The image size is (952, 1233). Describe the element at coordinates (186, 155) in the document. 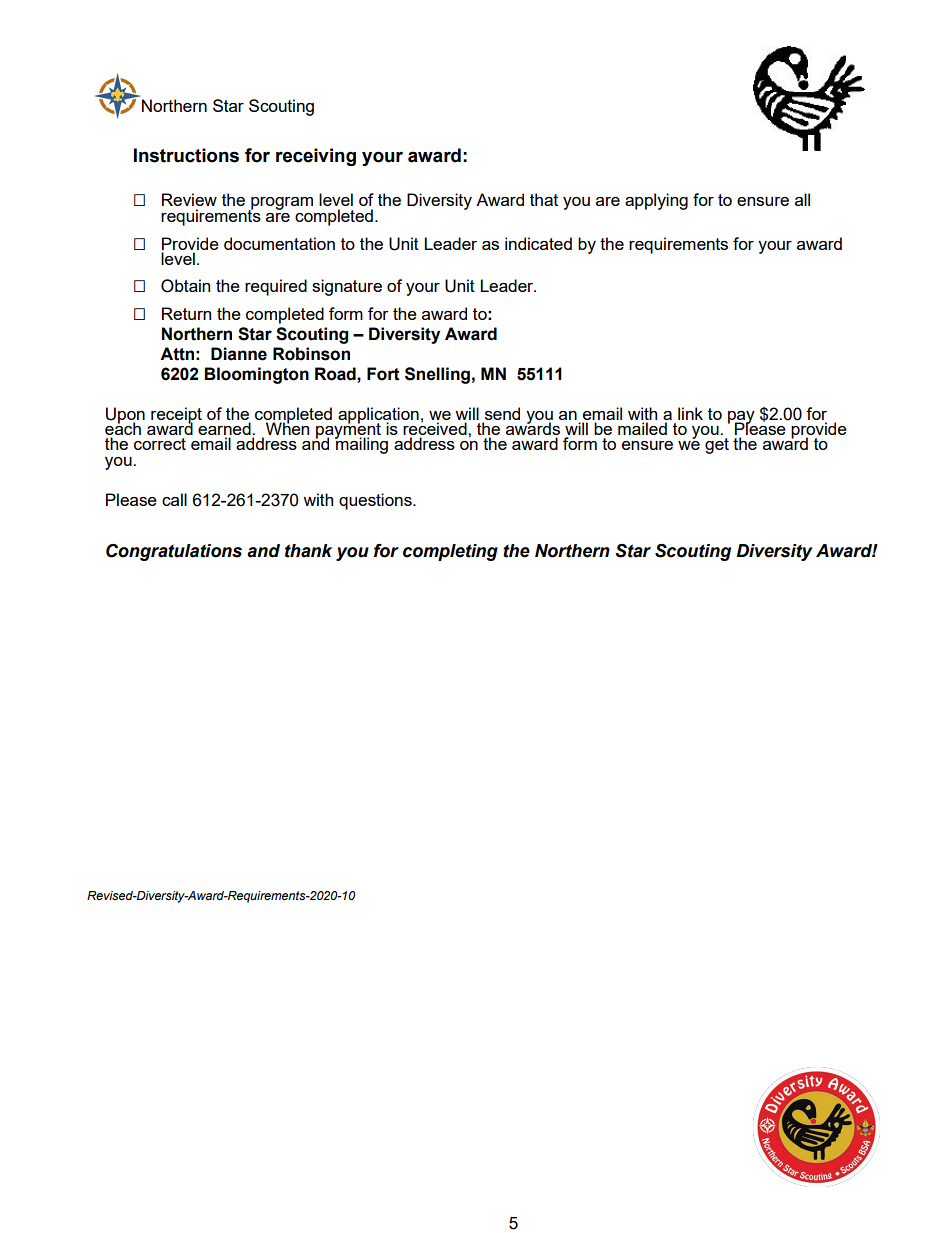

I see `Instructions` at that location.
